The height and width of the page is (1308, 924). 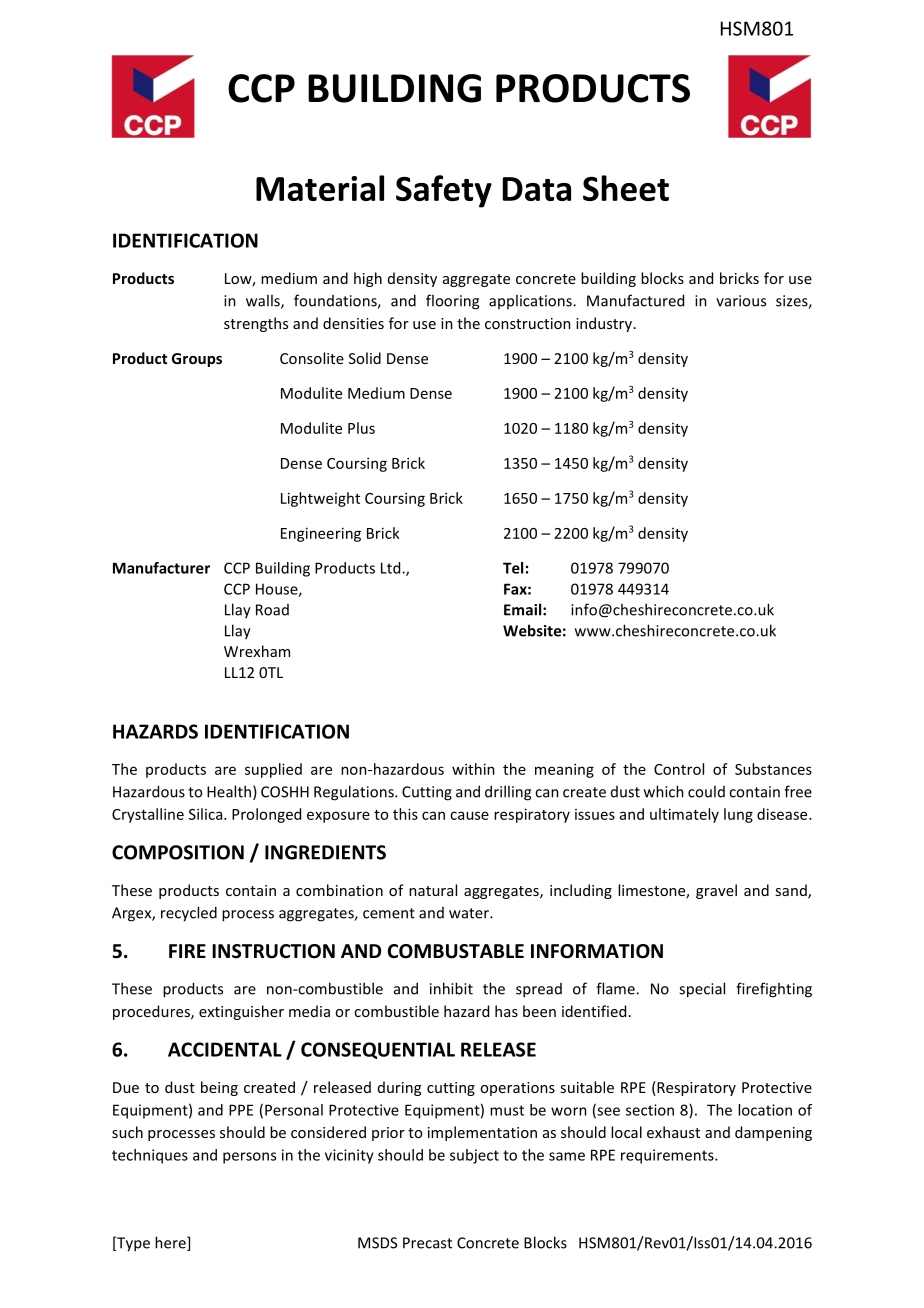 I want to click on recycled, so click(x=189, y=914).
